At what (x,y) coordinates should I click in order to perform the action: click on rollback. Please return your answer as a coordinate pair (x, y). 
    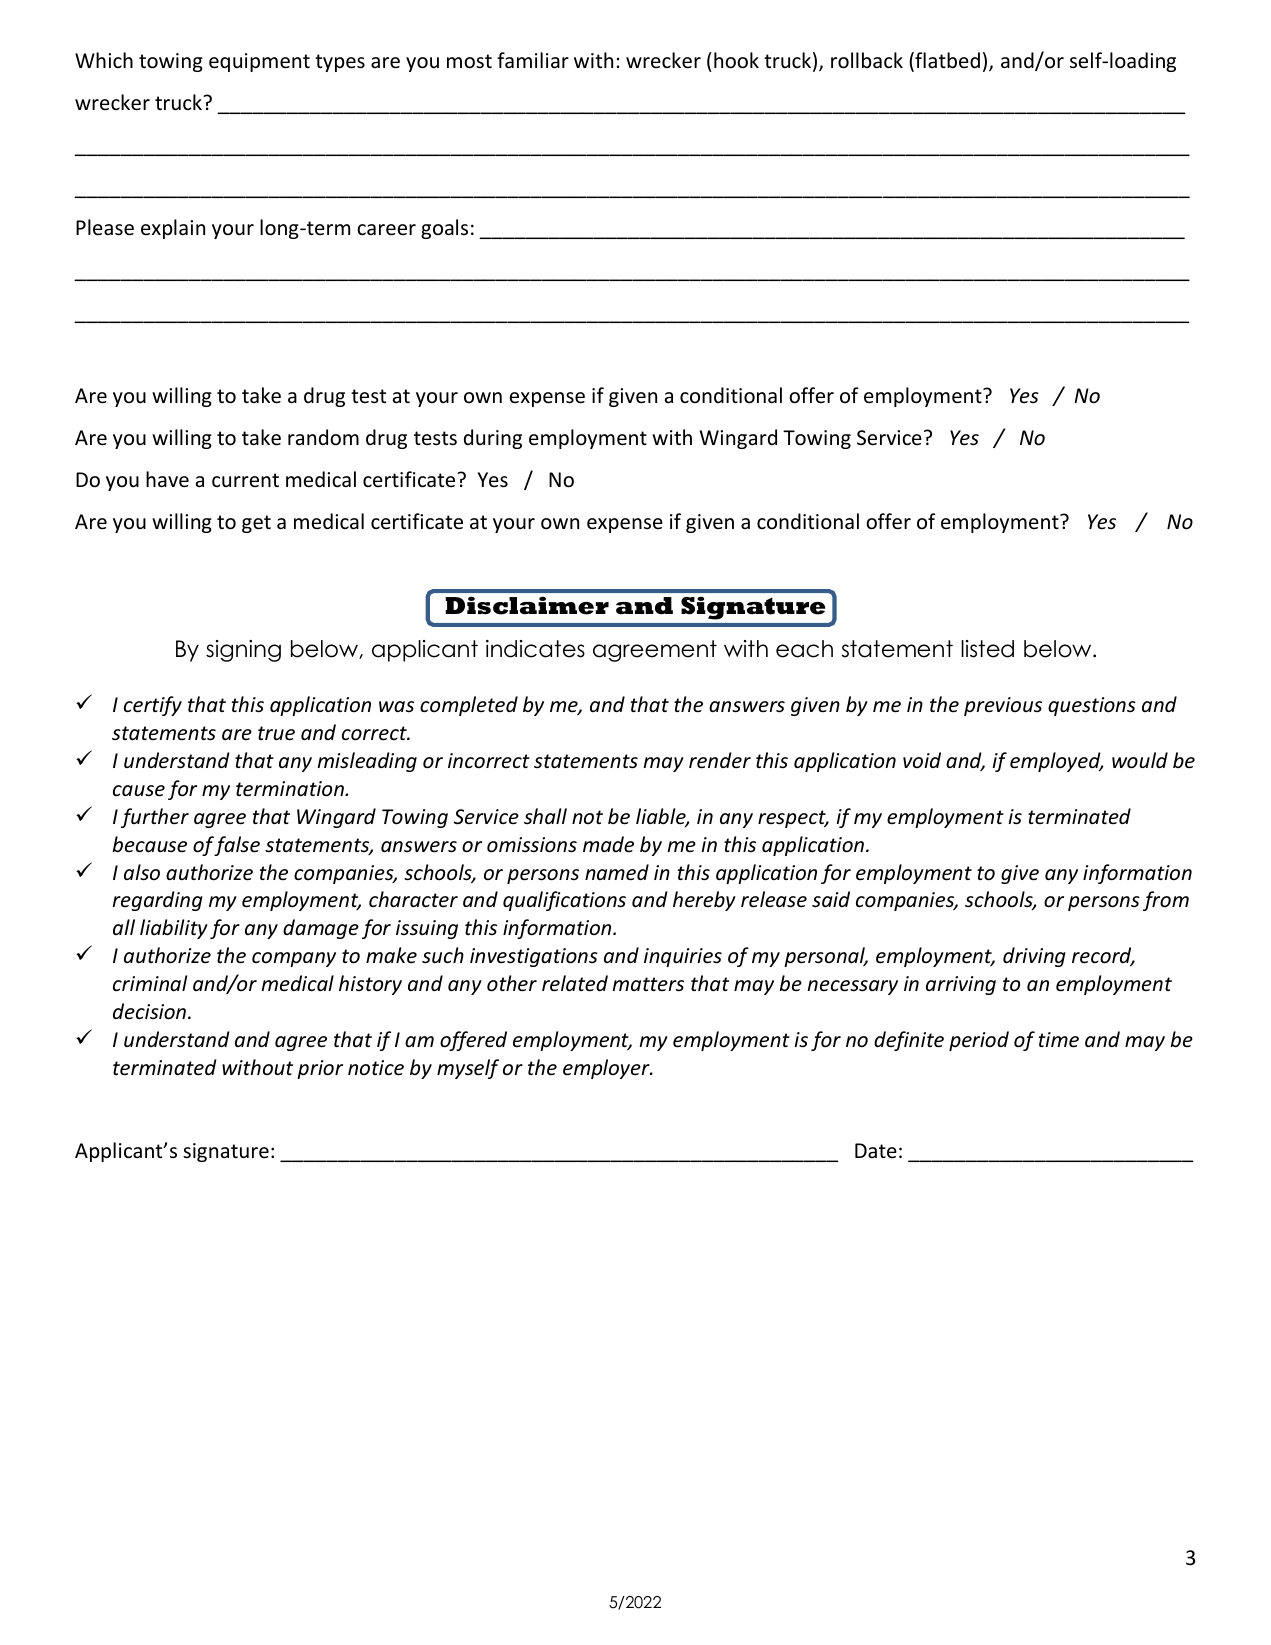
    Looking at the image, I should click on (867, 60).
